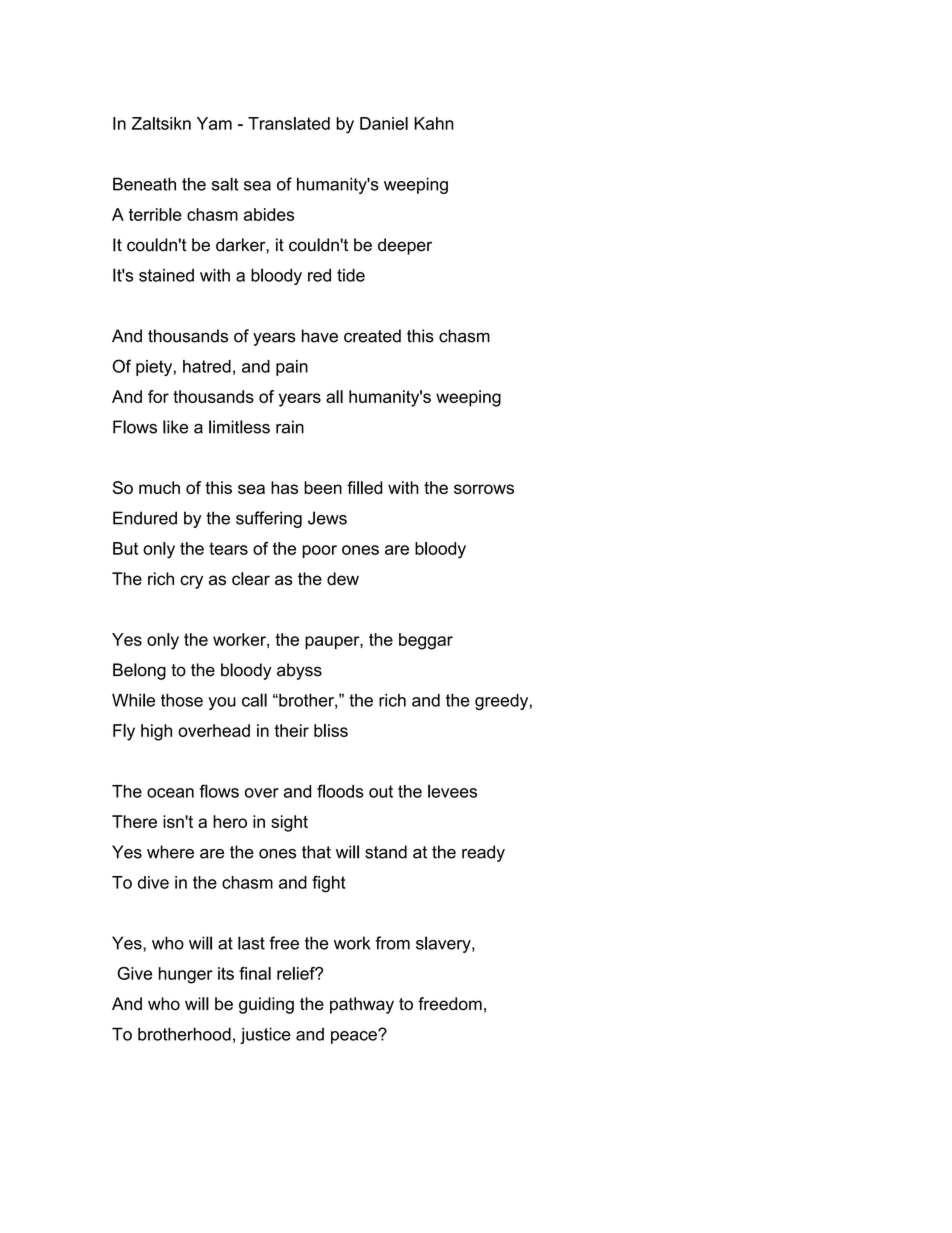  What do you see at coordinates (434, 123) in the screenshot?
I see `Kahn` at bounding box center [434, 123].
